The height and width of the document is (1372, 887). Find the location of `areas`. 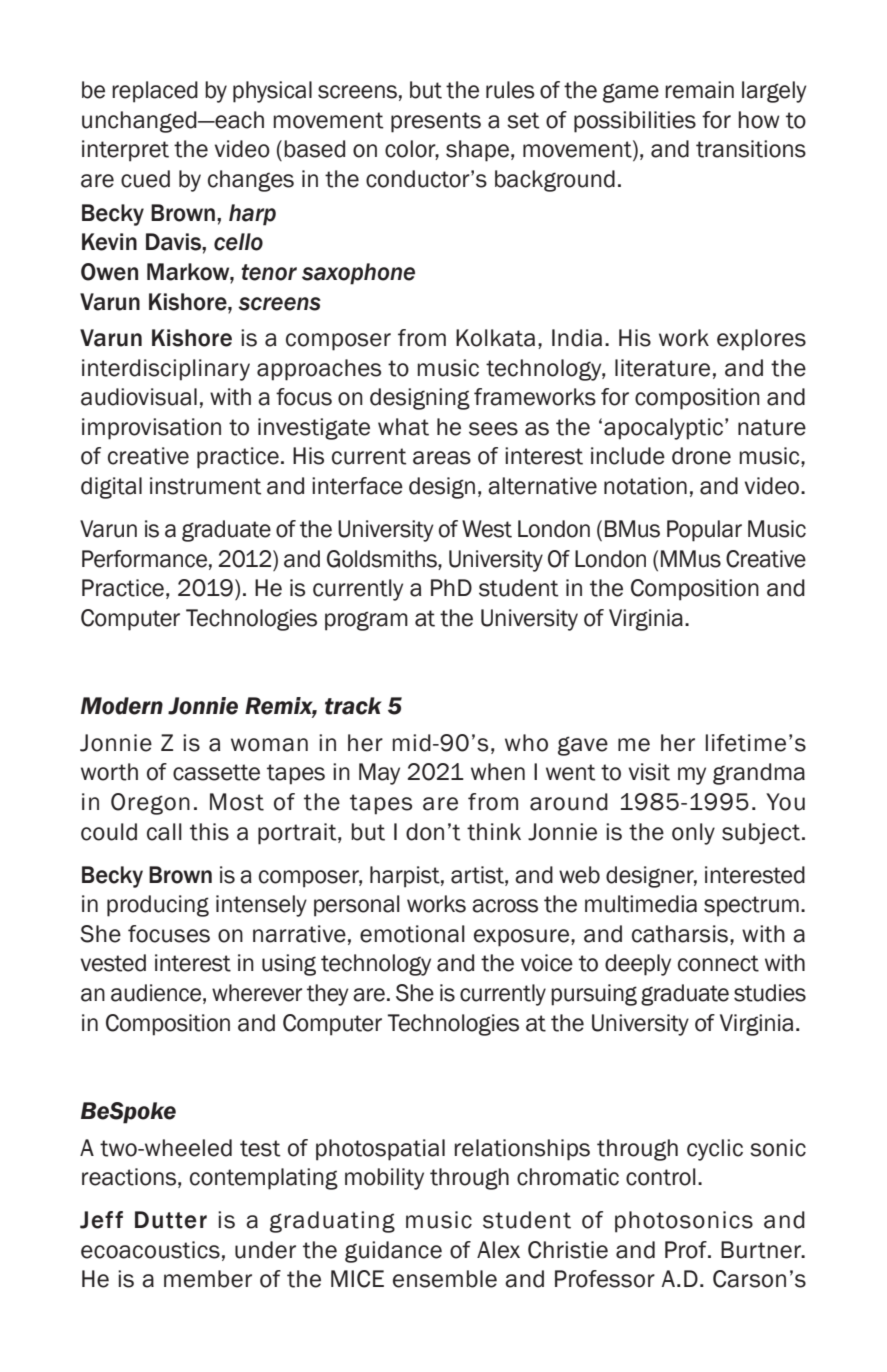

areas is located at coordinates (442, 458).
